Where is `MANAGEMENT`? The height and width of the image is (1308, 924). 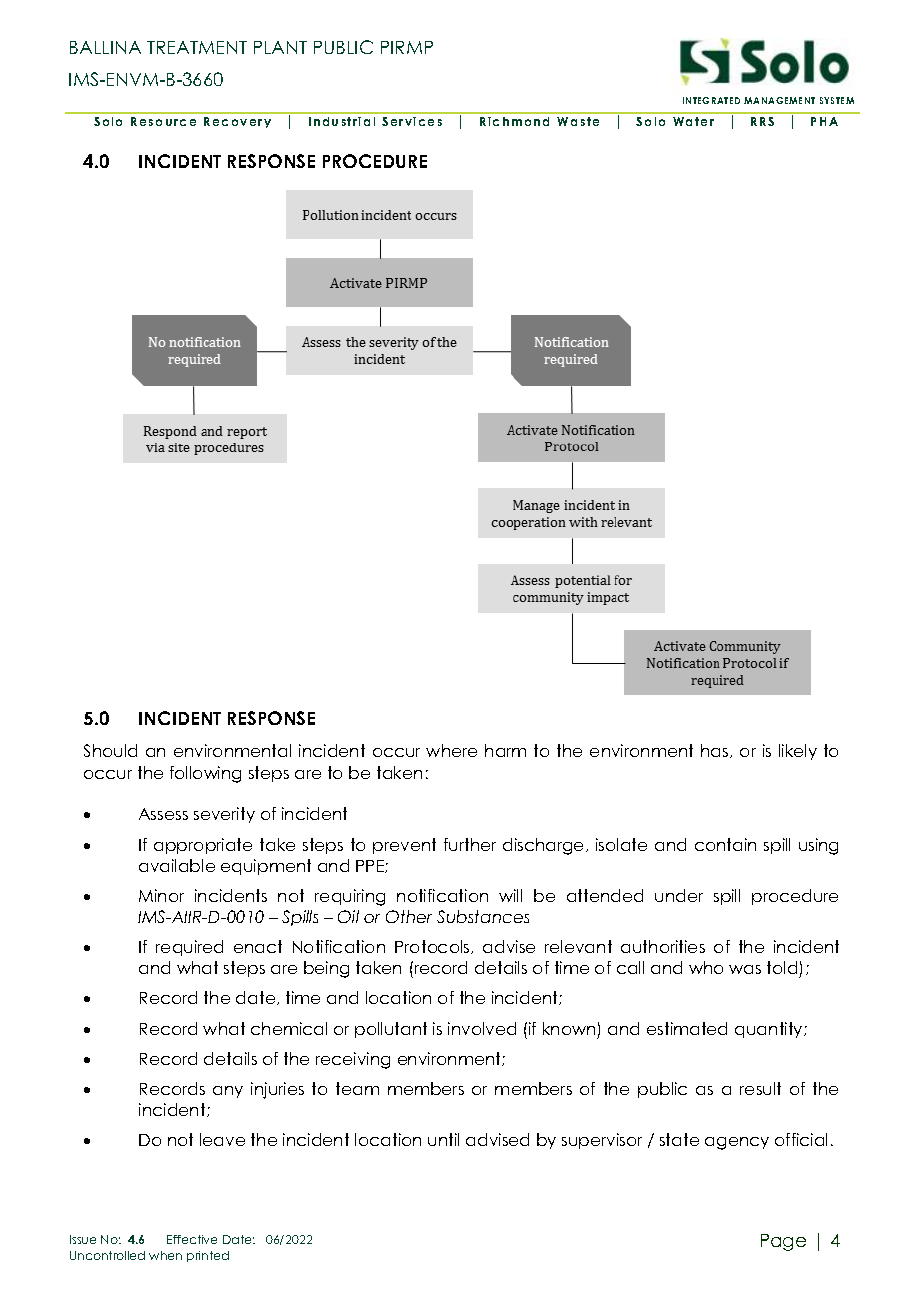 MANAGEMENT is located at coordinates (779, 100).
